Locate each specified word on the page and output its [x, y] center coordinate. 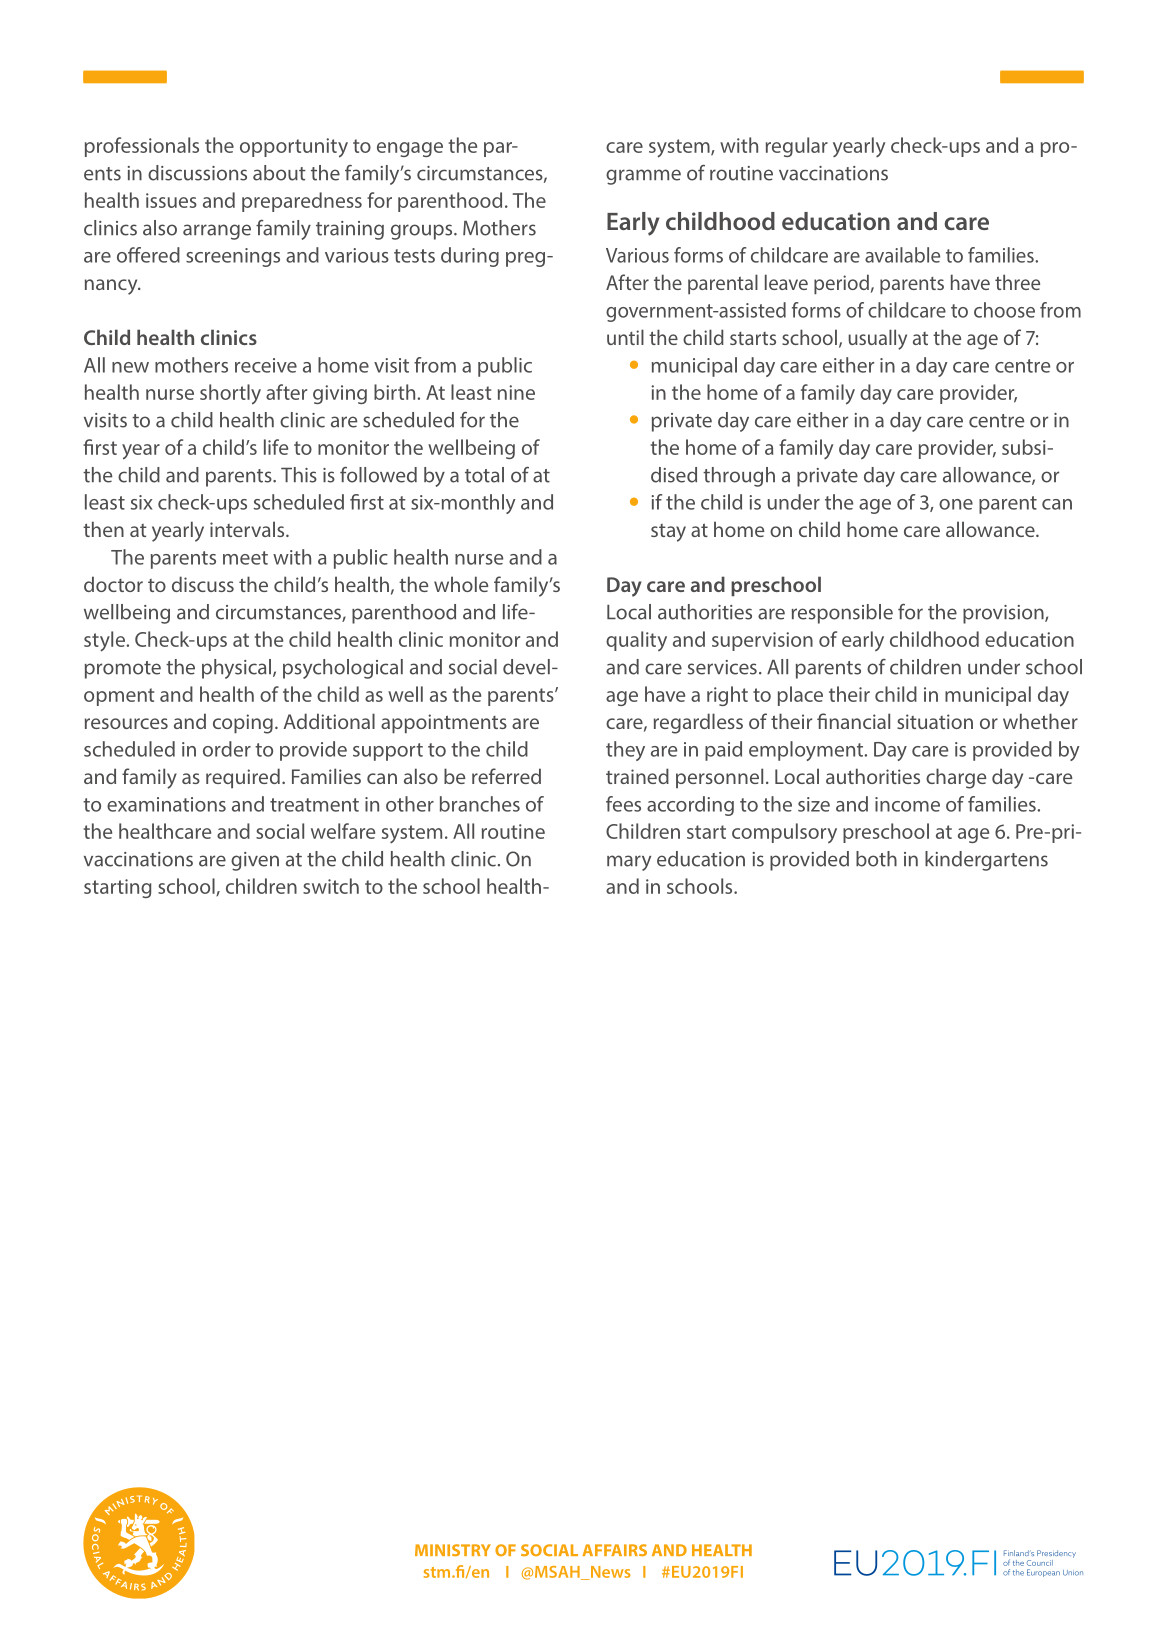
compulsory [784, 833]
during [470, 257]
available [902, 255]
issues [171, 200]
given [255, 861]
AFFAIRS [614, 1550]
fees [623, 804]
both [876, 859]
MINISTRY [453, 1550]
